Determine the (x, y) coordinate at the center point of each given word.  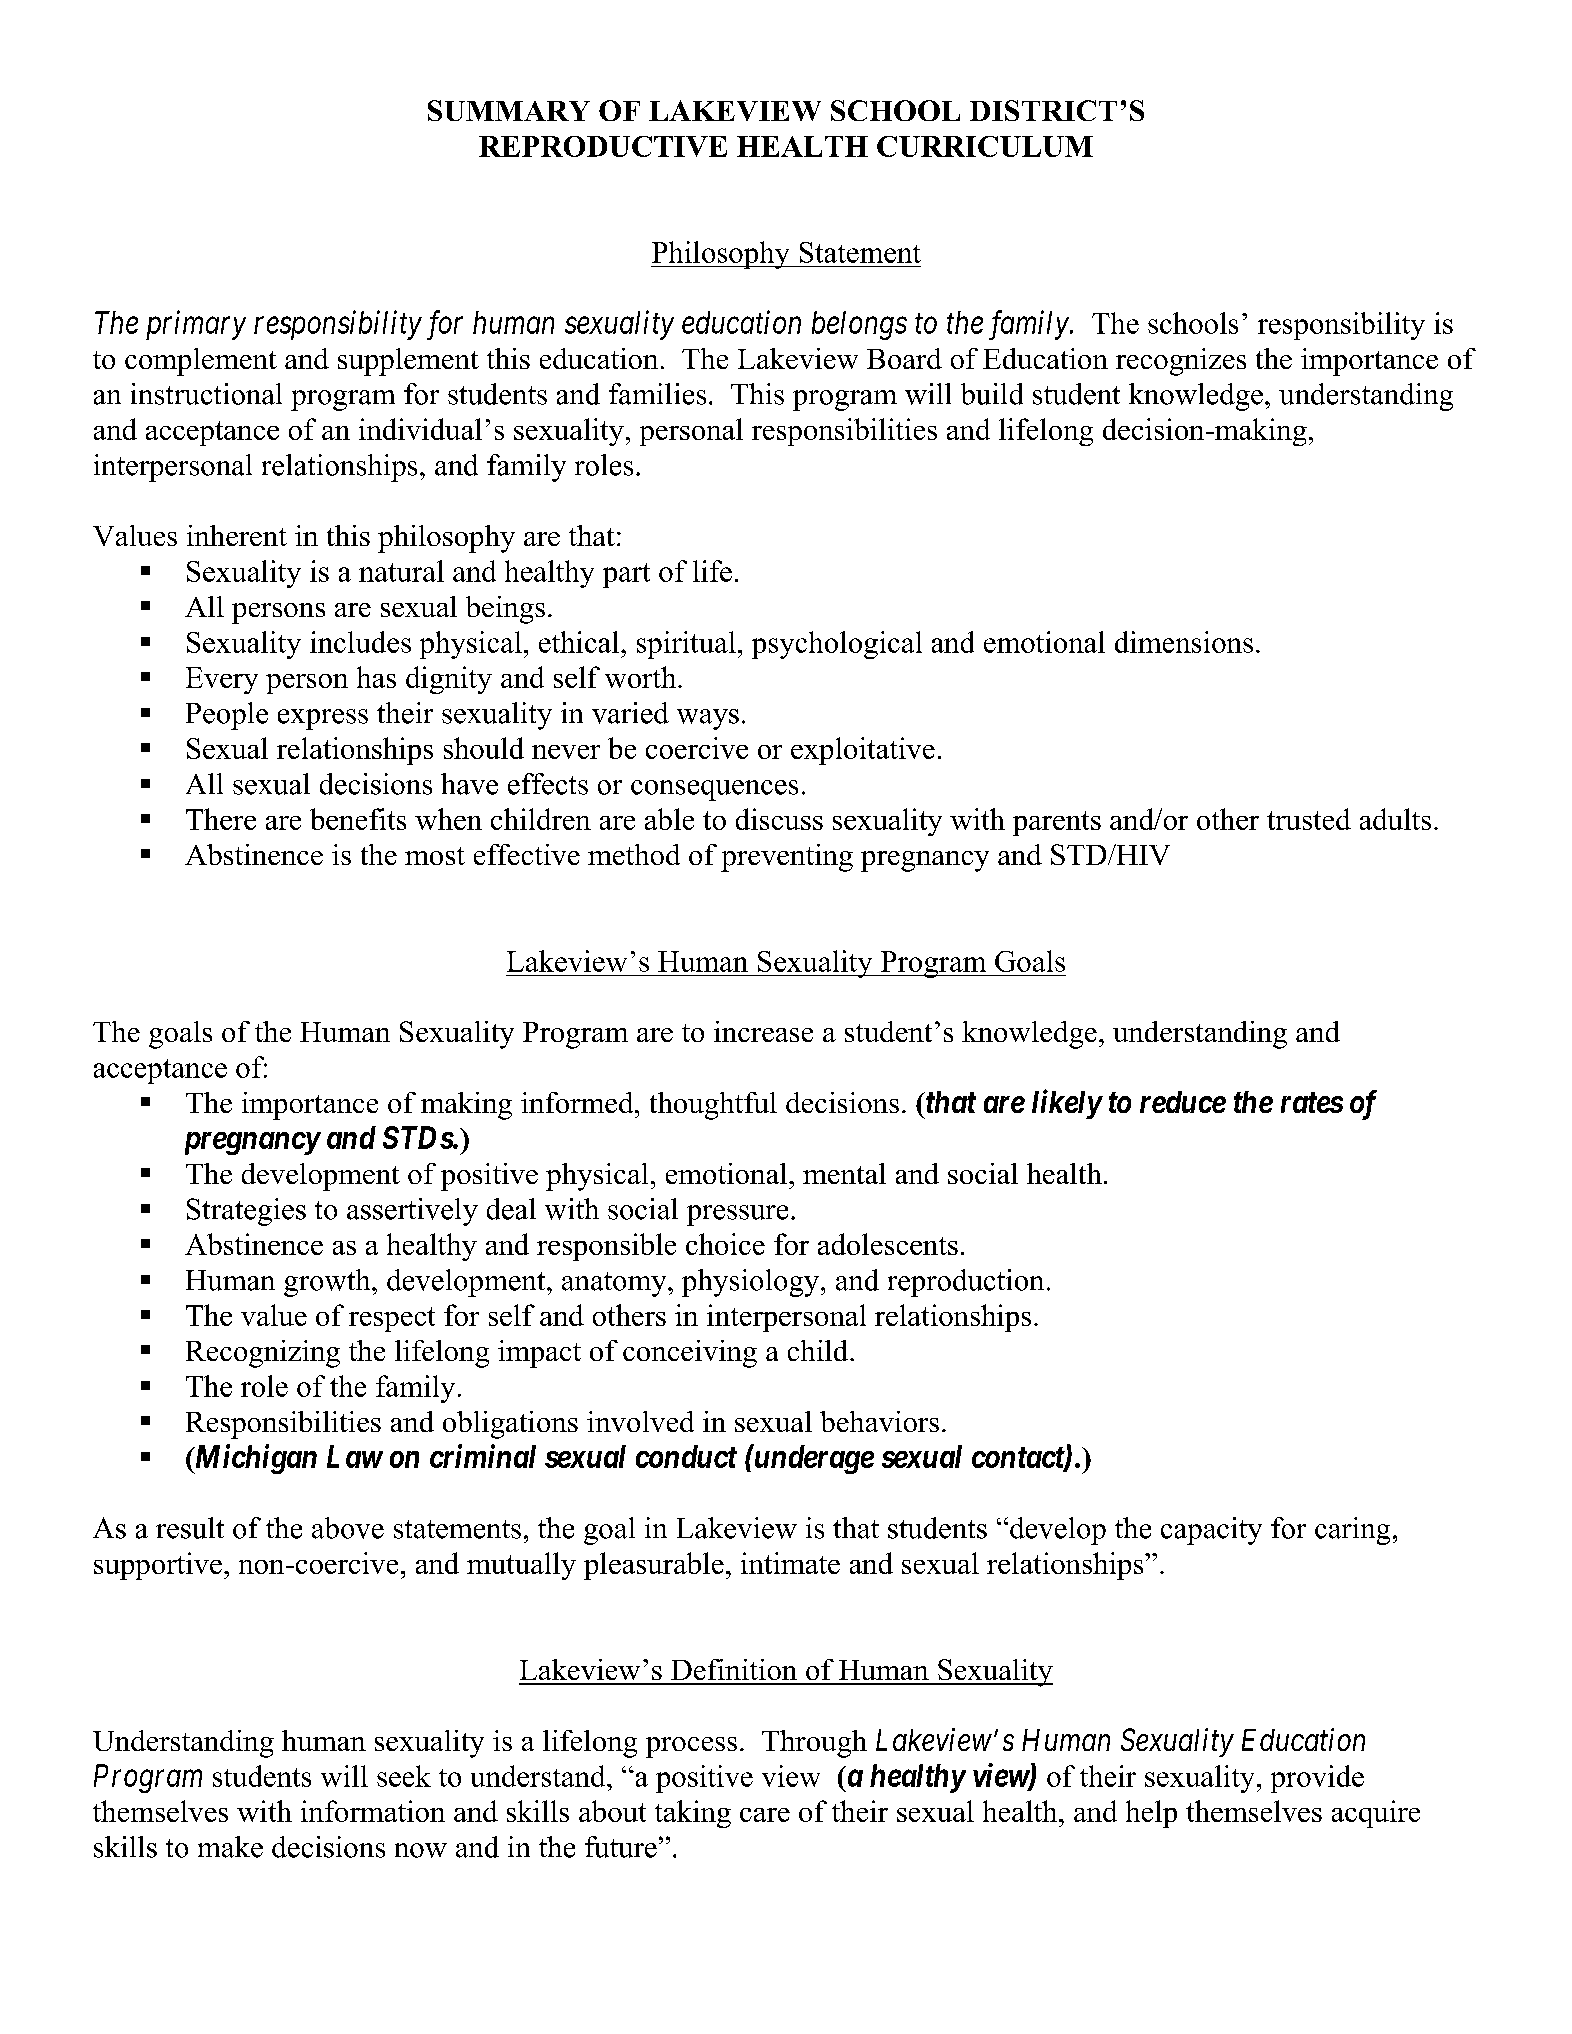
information (373, 1811)
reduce (1183, 1102)
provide (1317, 1779)
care (765, 1815)
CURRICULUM (985, 146)
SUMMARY (509, 110)
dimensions (1184, 642)
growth (328, 1283)
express (323, 719)
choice (725, 1244)
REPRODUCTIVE (603, 146)
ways (708, 719)
